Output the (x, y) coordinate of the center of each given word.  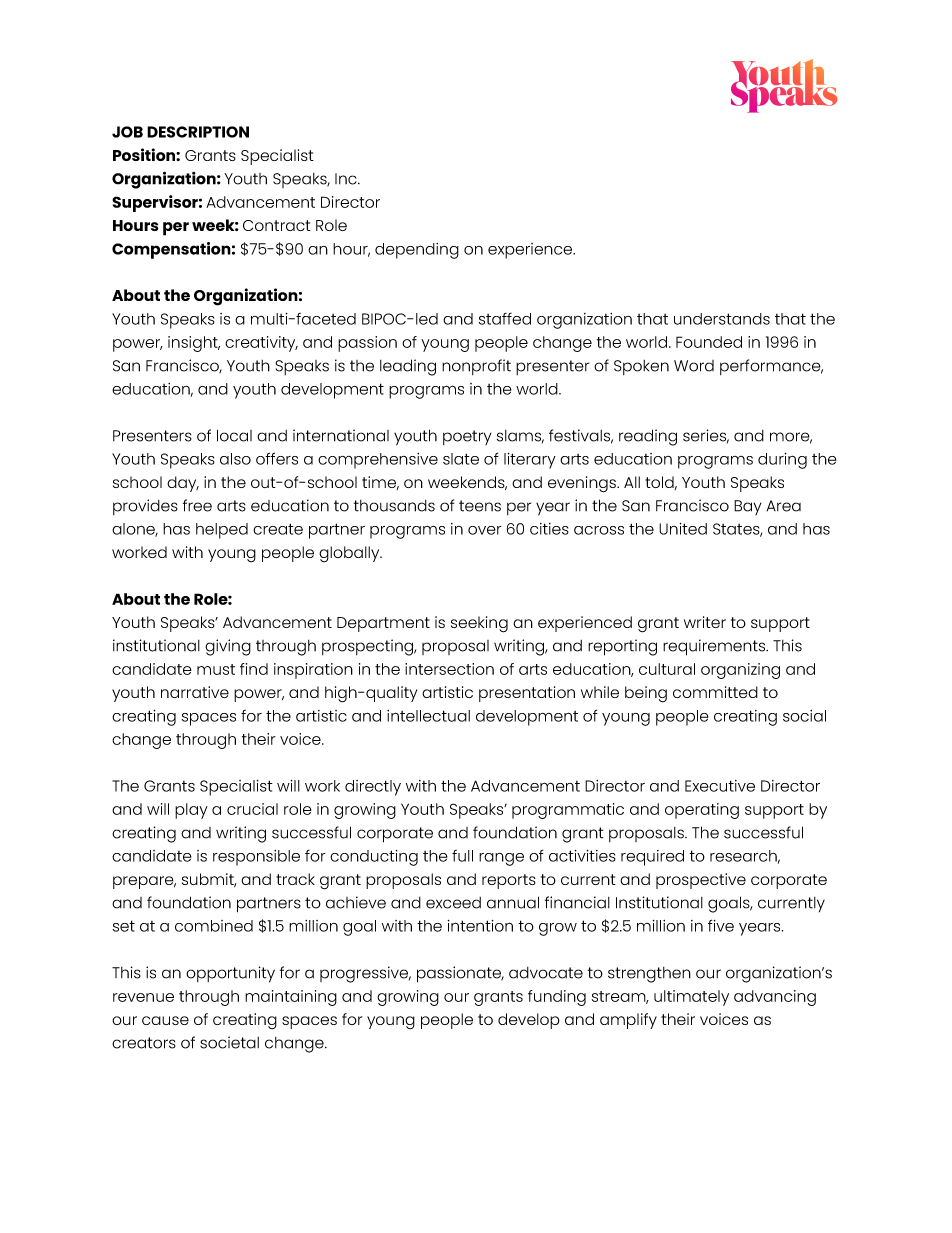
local (234, 435)
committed (715, 692)
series (706, 436)
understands (722, 319)
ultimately (691, 998)
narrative (195, 692)
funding (557, 998)
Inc (347, 179)
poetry (467, 437)
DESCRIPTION (198, 132)
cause (165, 1020)
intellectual (428, 716)
